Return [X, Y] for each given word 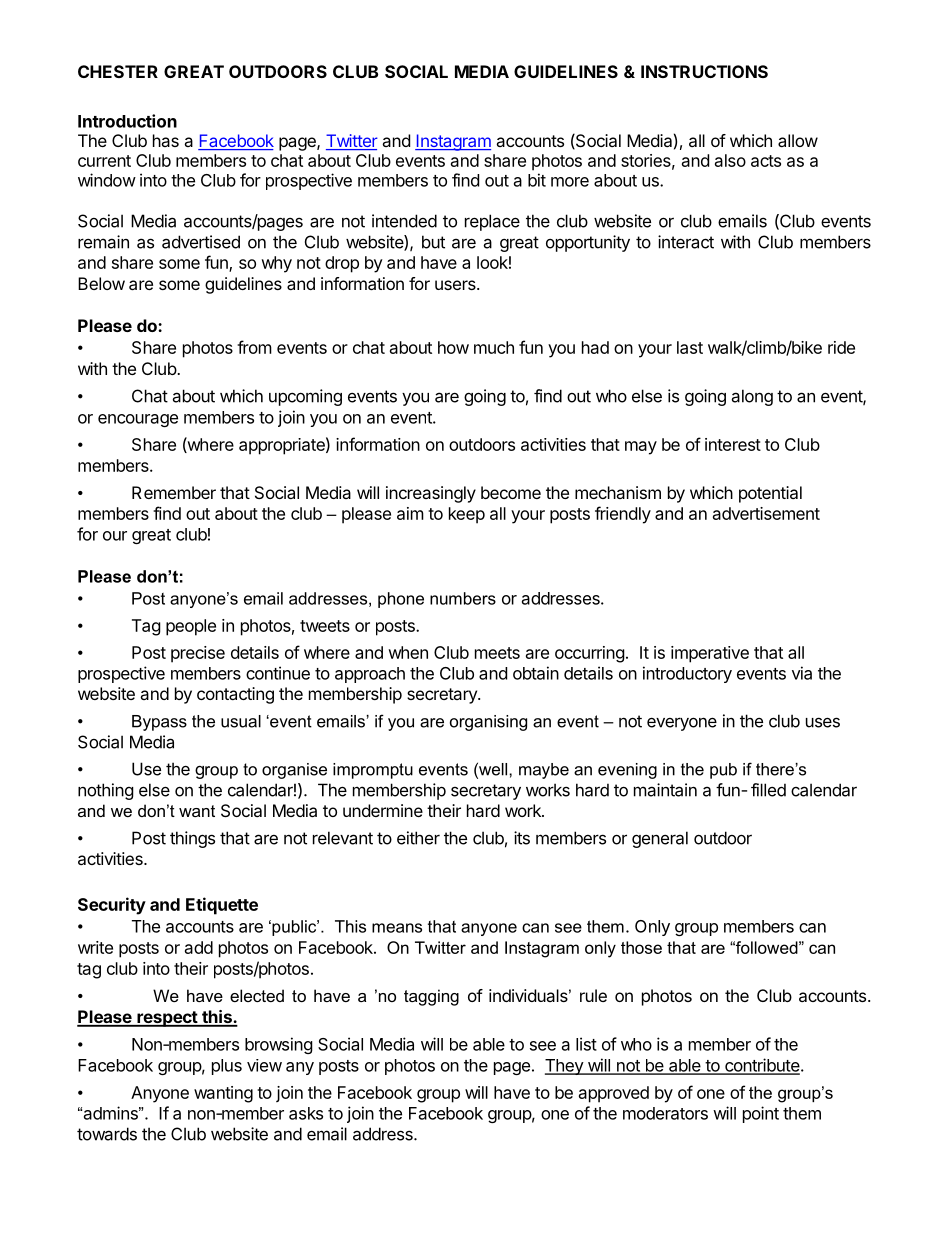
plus [227, 1067]
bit [537, 180]
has [166, 140]
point [761, 1114]
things [192, 839]
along [752, 397]
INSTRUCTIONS [704, 71]
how [453, 347]
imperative [710, 654]
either [418, 838]
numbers [463, 598]
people [191, 627]
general [660, 839]
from [254, 347]
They [565, 1067]
